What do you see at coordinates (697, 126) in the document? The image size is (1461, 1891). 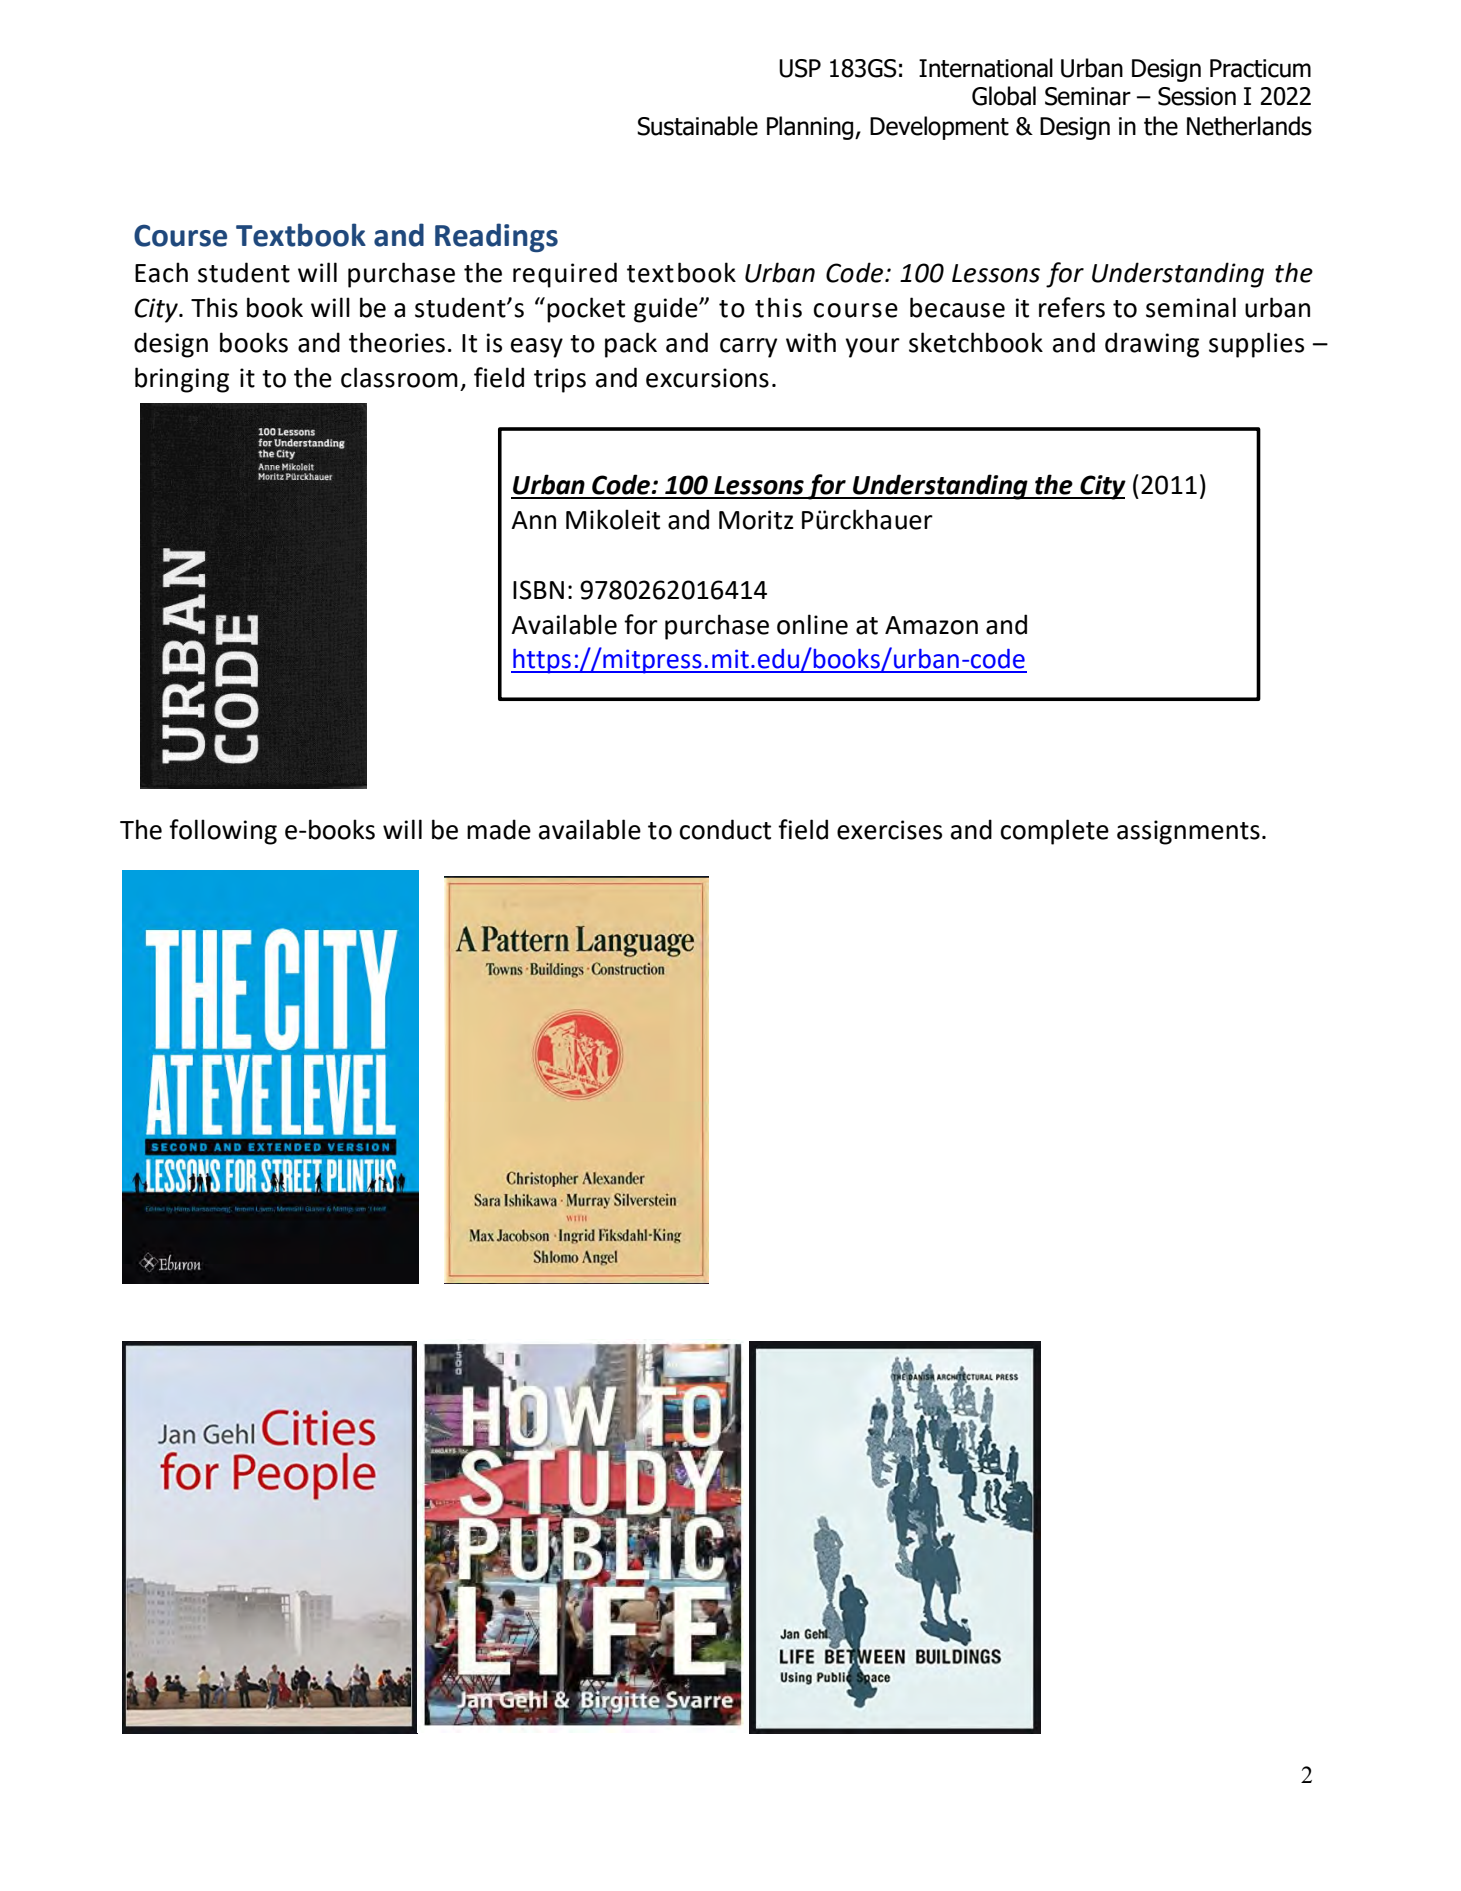 I see `Sustainable` at bounding box center [697, 126].
